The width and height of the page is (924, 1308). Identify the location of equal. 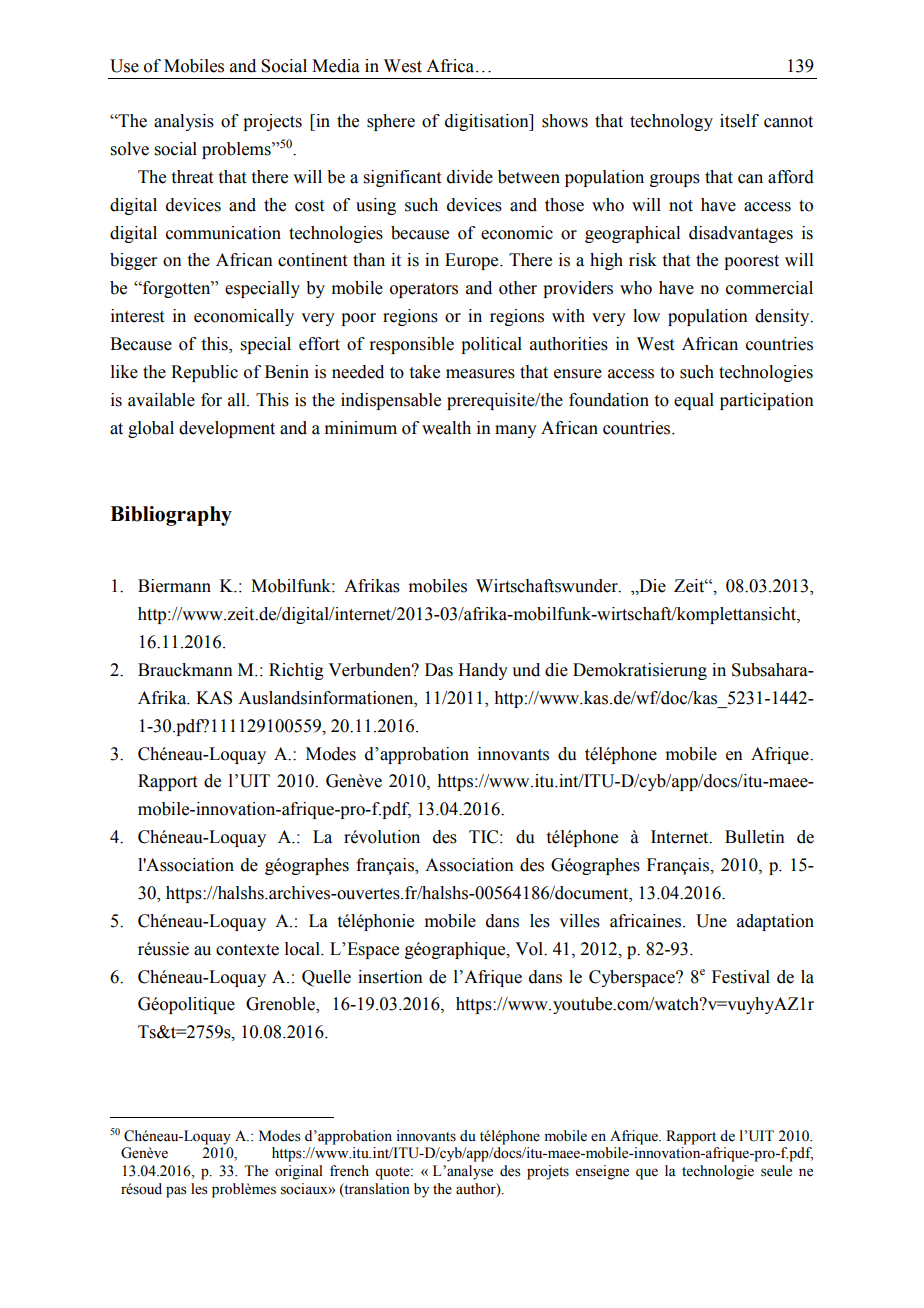
(694, 401).
